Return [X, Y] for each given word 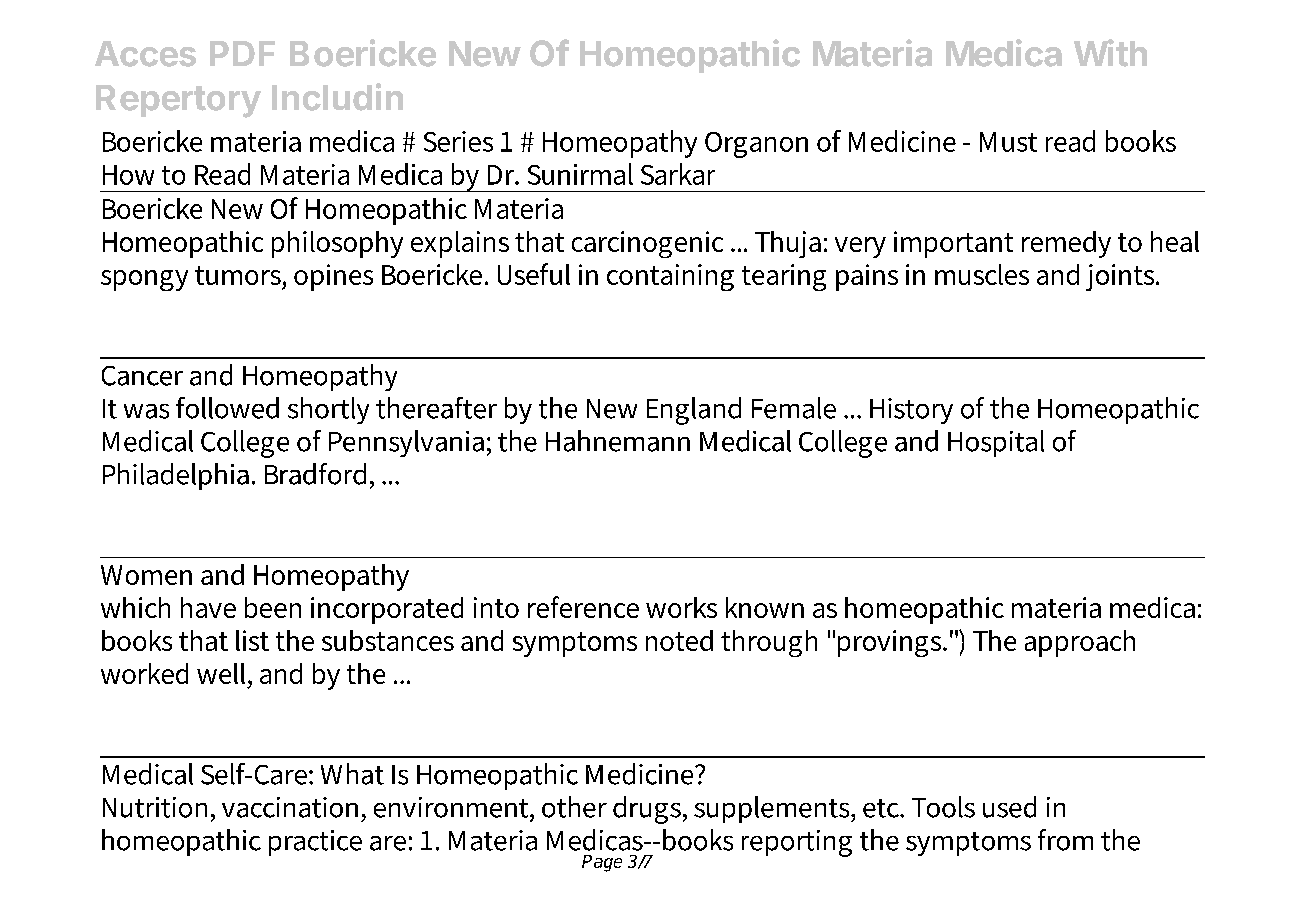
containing [670, 277]
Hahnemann [618, 441]
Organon [756, 145]
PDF [242, 53]
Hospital [996, 443]
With [1110, 53]
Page [602, 863]
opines [333, 277]
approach [1080, 643]
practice [315, 843]
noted [679, 640]
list [252, 640]
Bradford [315, 474]
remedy [1066, 244]
